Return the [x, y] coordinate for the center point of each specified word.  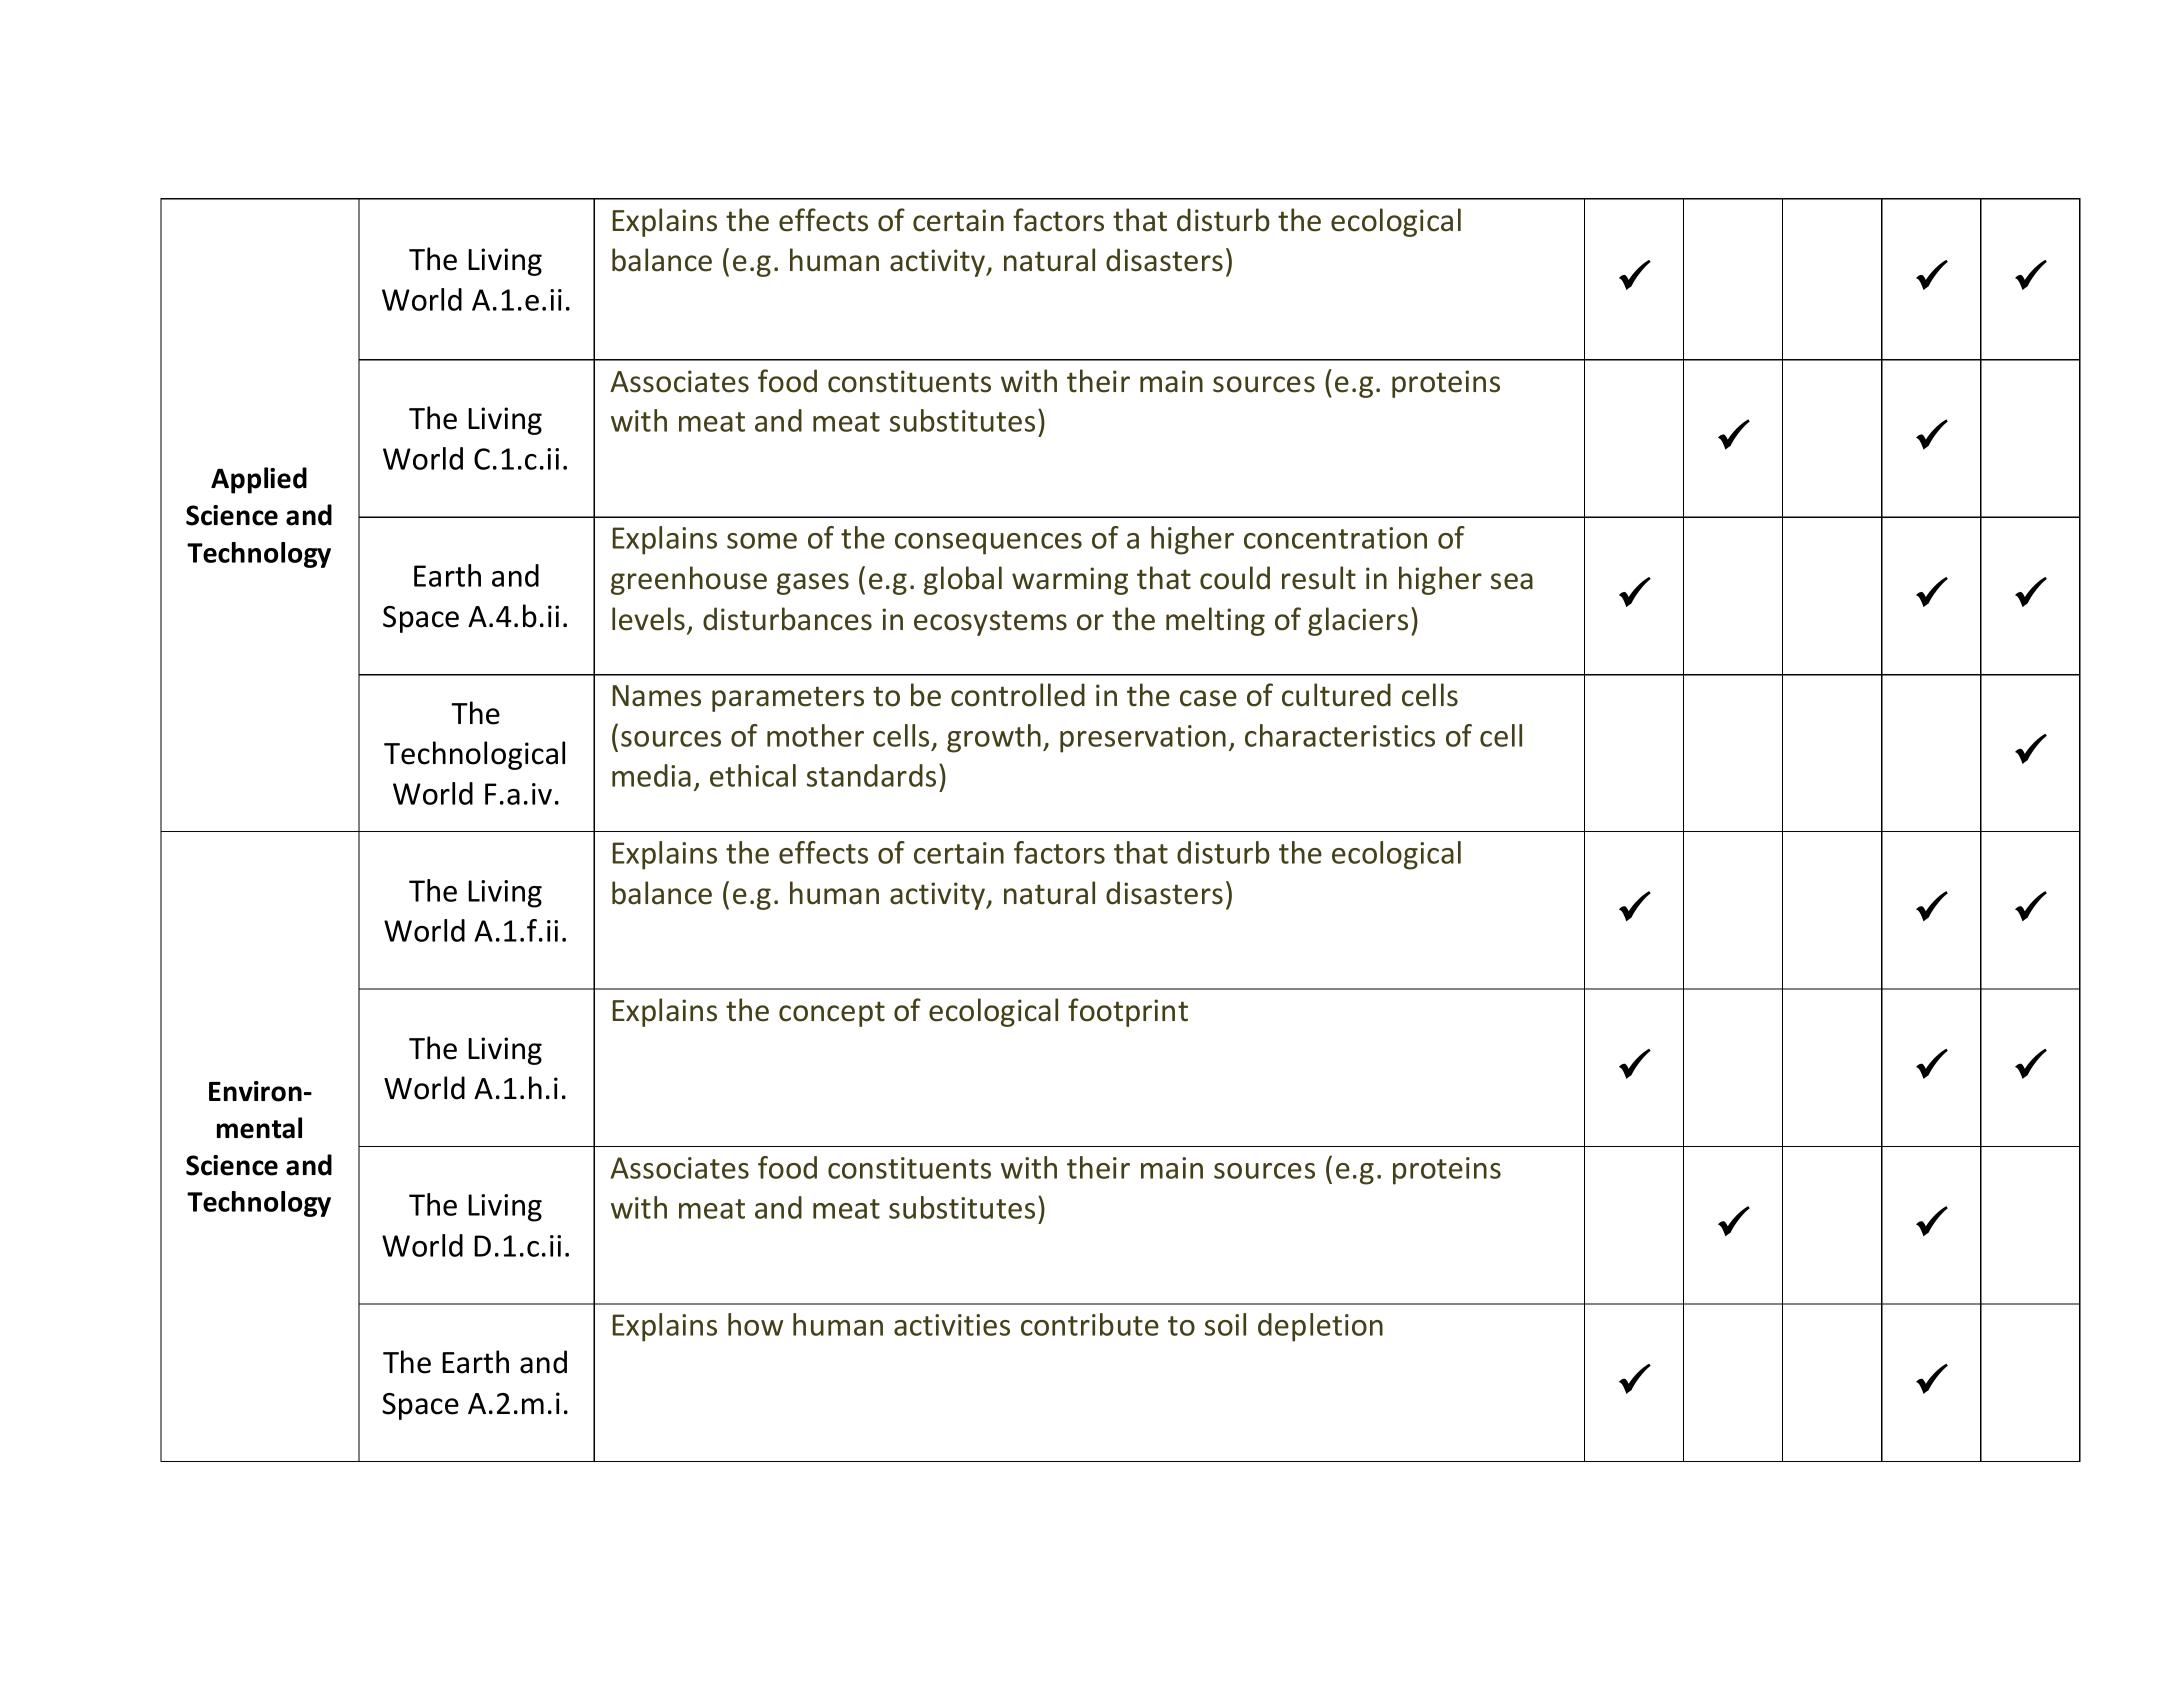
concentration [1335, 538]
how [755, 1324]
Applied [259, 480]
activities [952, 1325]
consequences [988, 544]
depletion [1320, 1327]
